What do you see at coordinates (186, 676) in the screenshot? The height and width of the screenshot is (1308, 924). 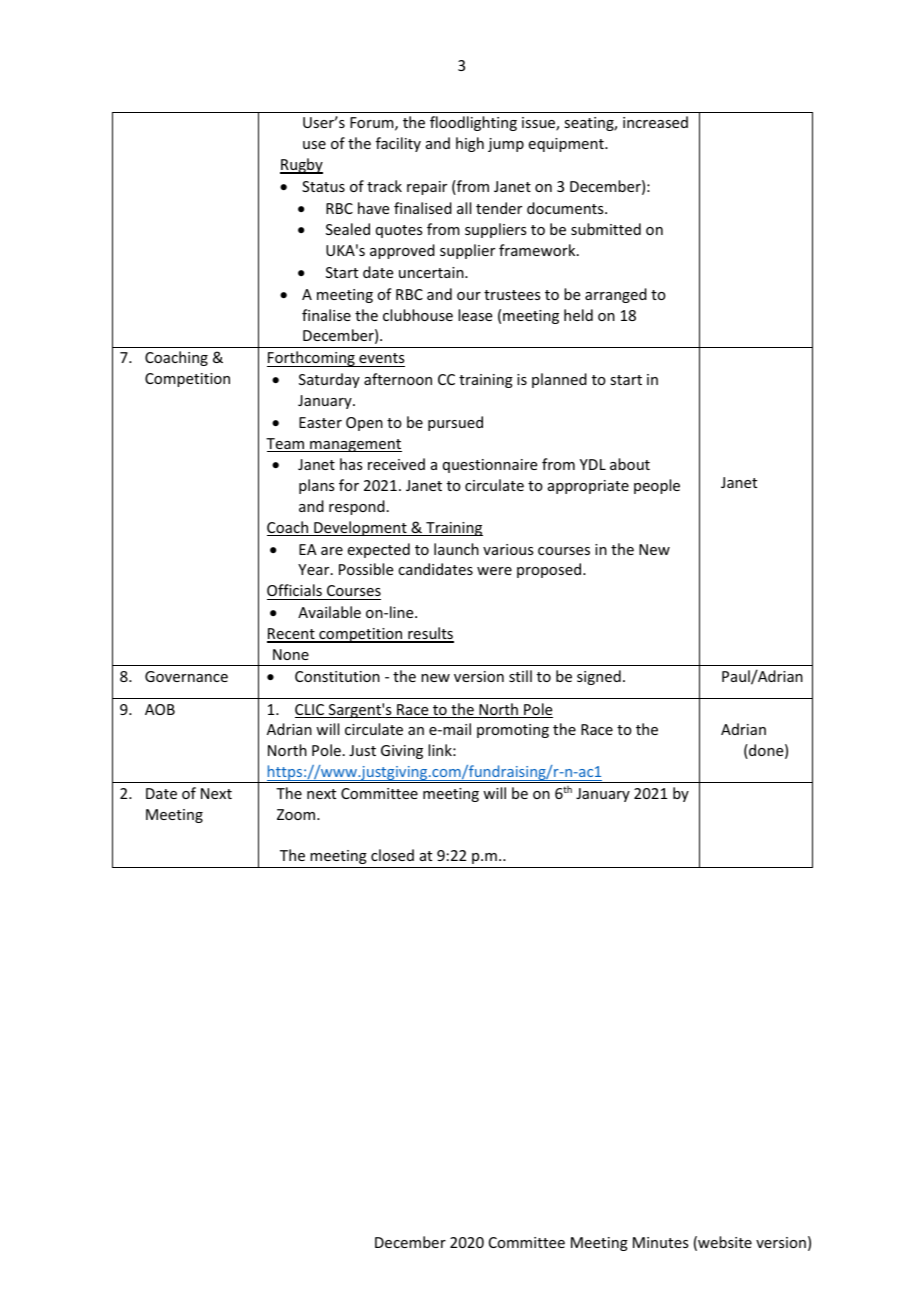 I see `Governance` at bounding box center [186, 676].
